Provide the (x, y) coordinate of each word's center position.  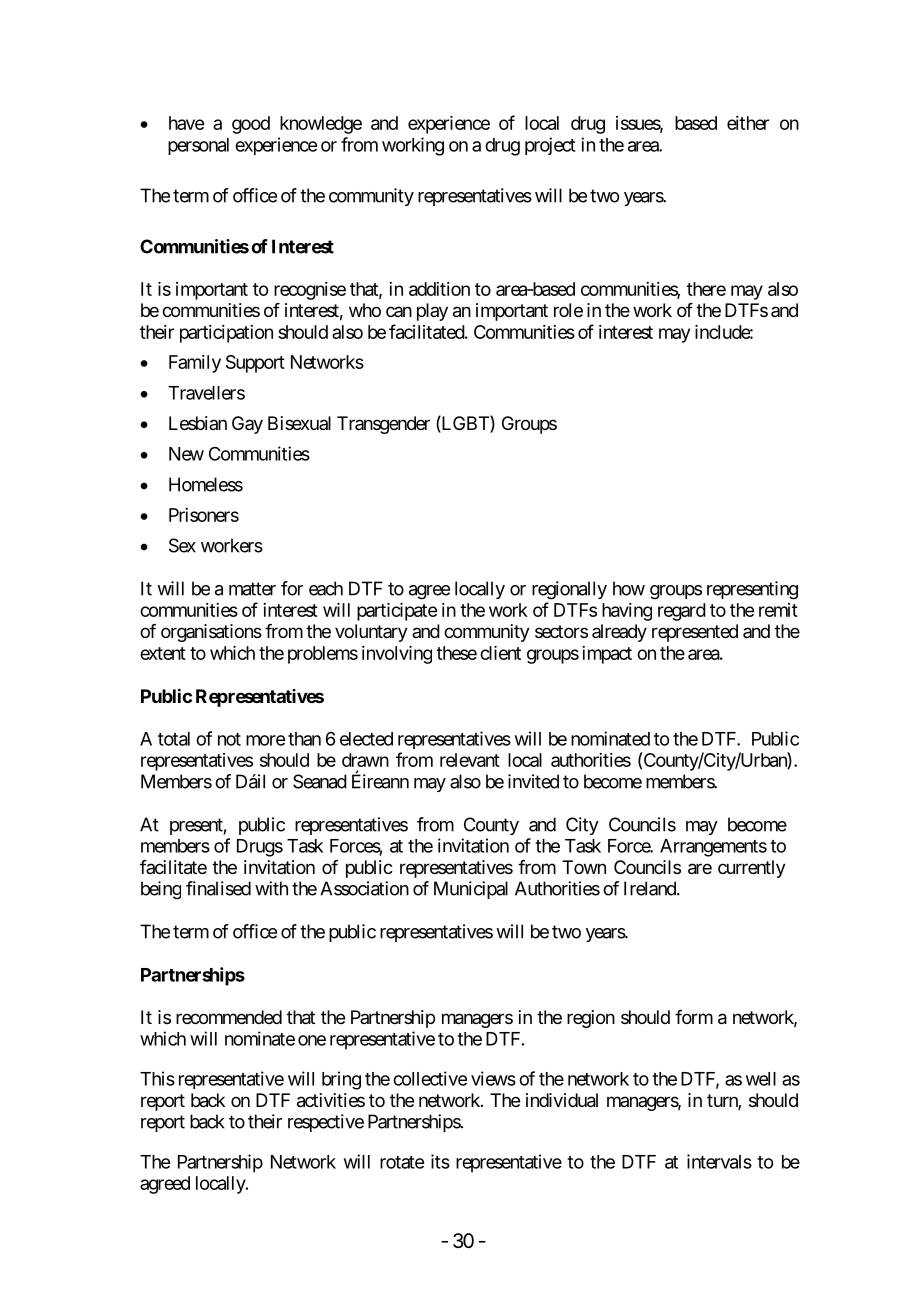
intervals (719, 1161)
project (550, 146)
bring (341, 1080)
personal (198, 146)
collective (430, 1078)
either (748, 123)
